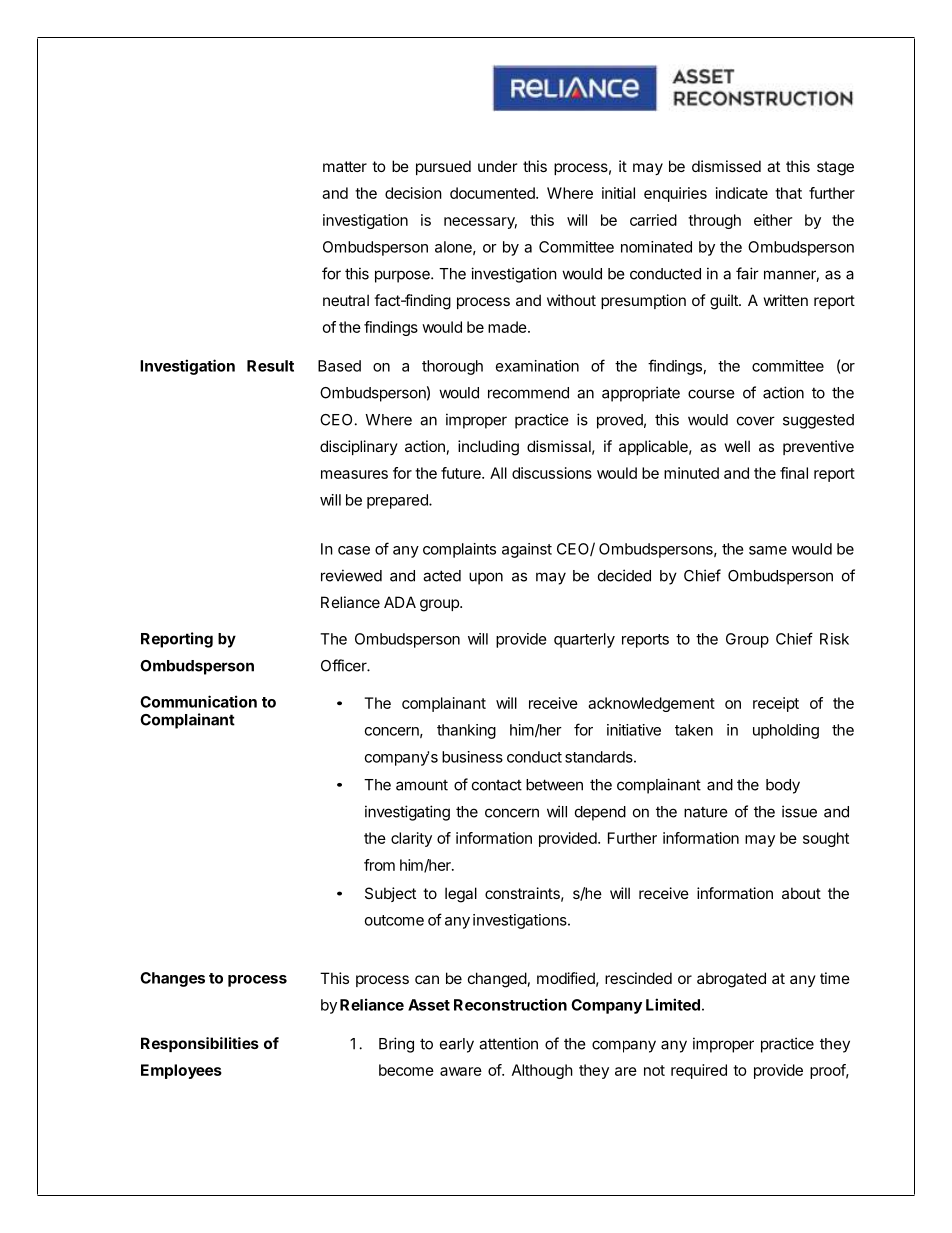 The height and width of the image is (1233, 952). Describe the element at coordinates (493, 193) in the image. I see `documented` at that location.
